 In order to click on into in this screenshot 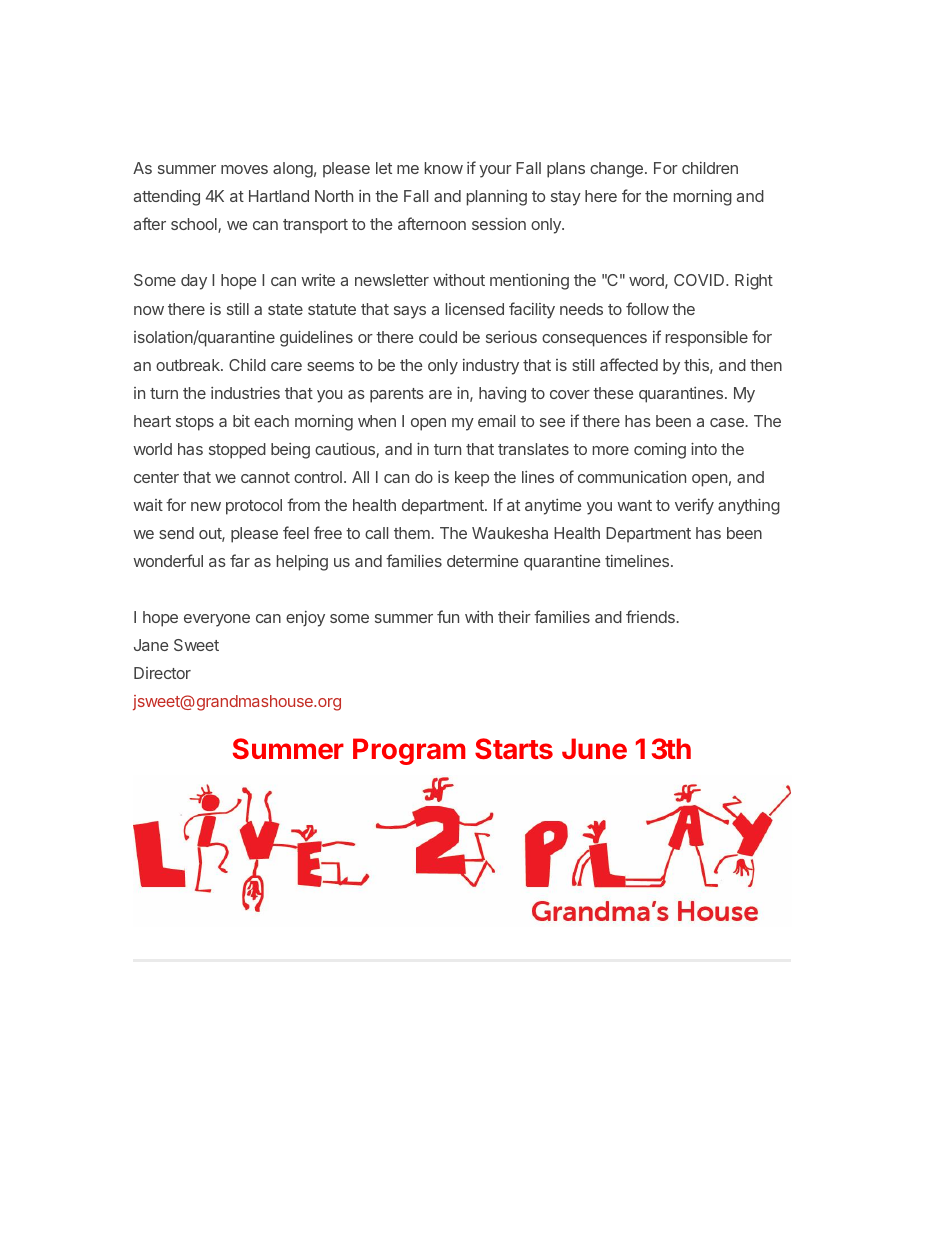, I will do `click(704, 448)`.
